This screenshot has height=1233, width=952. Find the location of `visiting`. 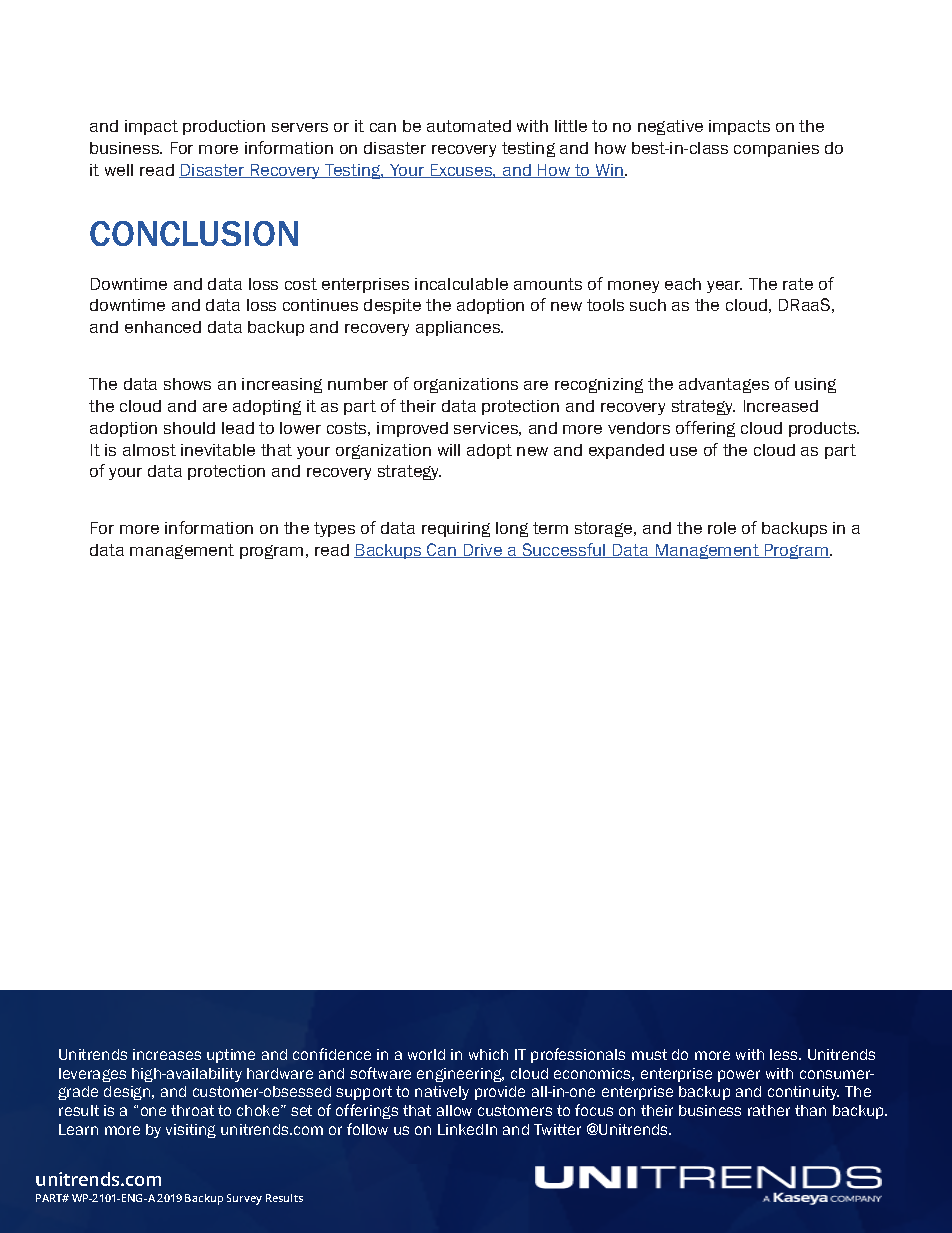

visiting is located at coordinates (191, 1131).
